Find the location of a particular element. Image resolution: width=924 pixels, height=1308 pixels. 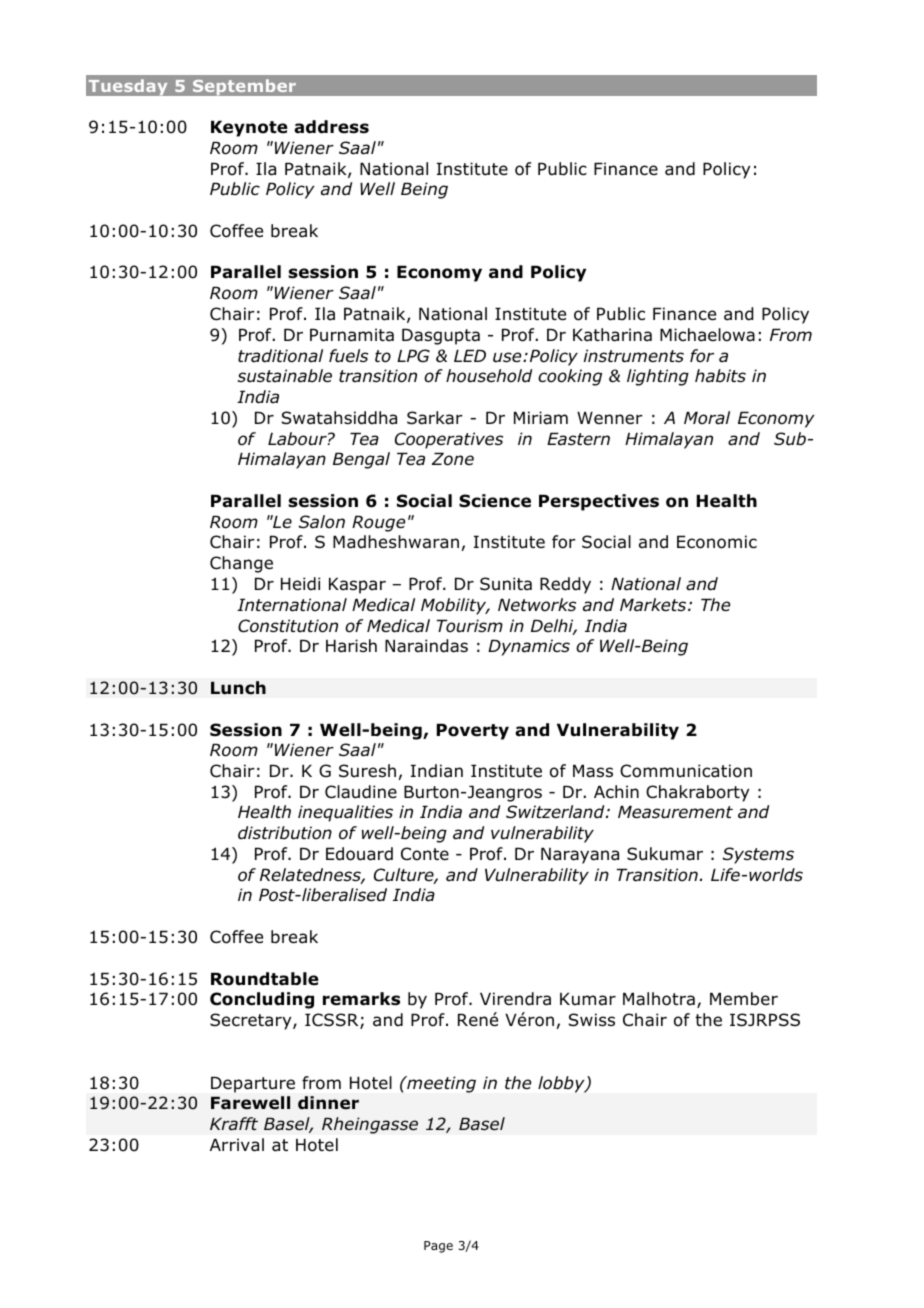

Page is located at coordinates (438, 1247).
